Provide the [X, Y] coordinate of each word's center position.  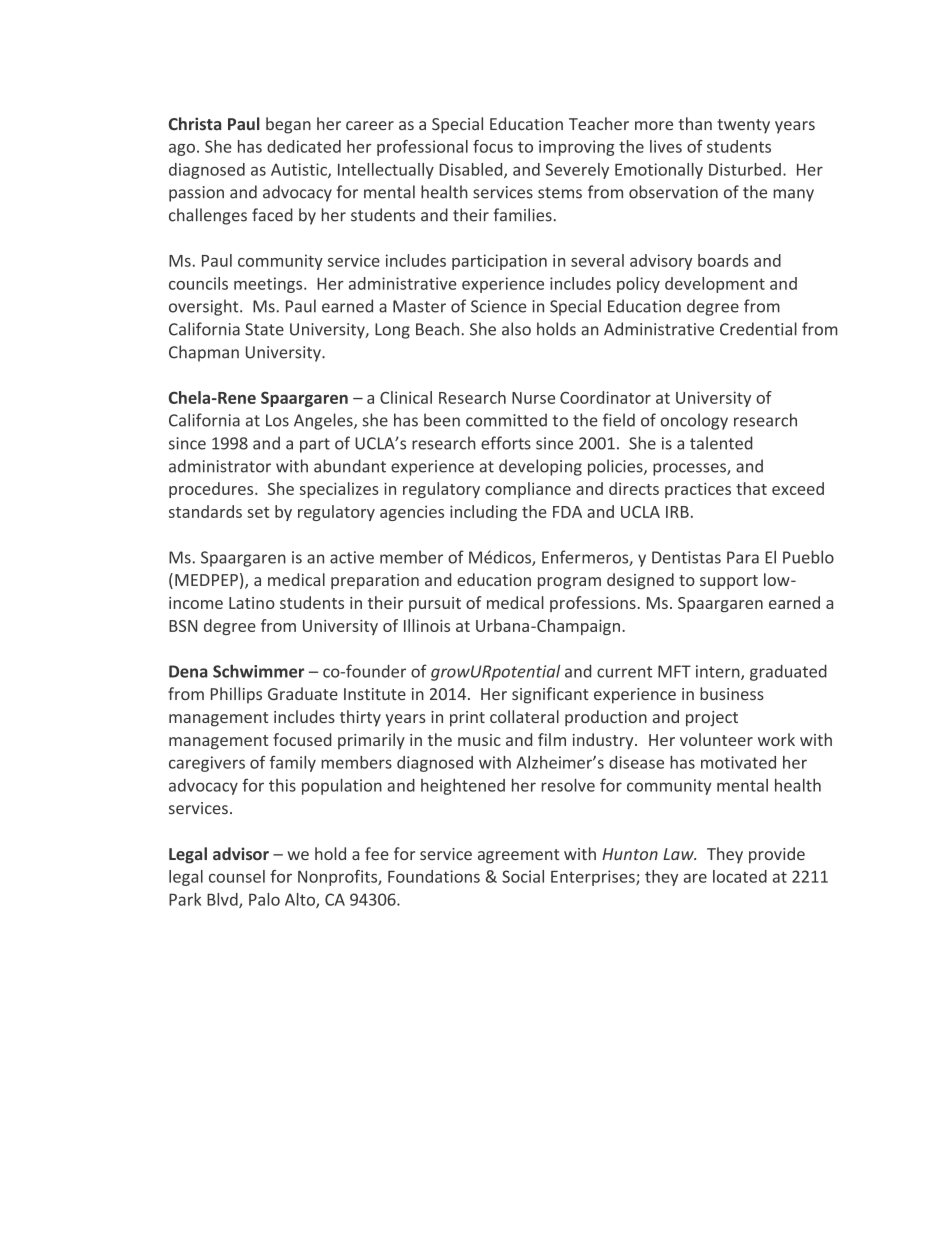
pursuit [435, 604]
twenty [743, 126]
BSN [183, 626]
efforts [506, 443]
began [288, 125]
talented [721, 443]
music [479, 740]
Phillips [236, 695]
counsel [237, 876]
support [729, 582]
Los [277, 420]
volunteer [716, 739]
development [715, 285]
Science [498, 306]
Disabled [472, 170]
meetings [269, 285]
